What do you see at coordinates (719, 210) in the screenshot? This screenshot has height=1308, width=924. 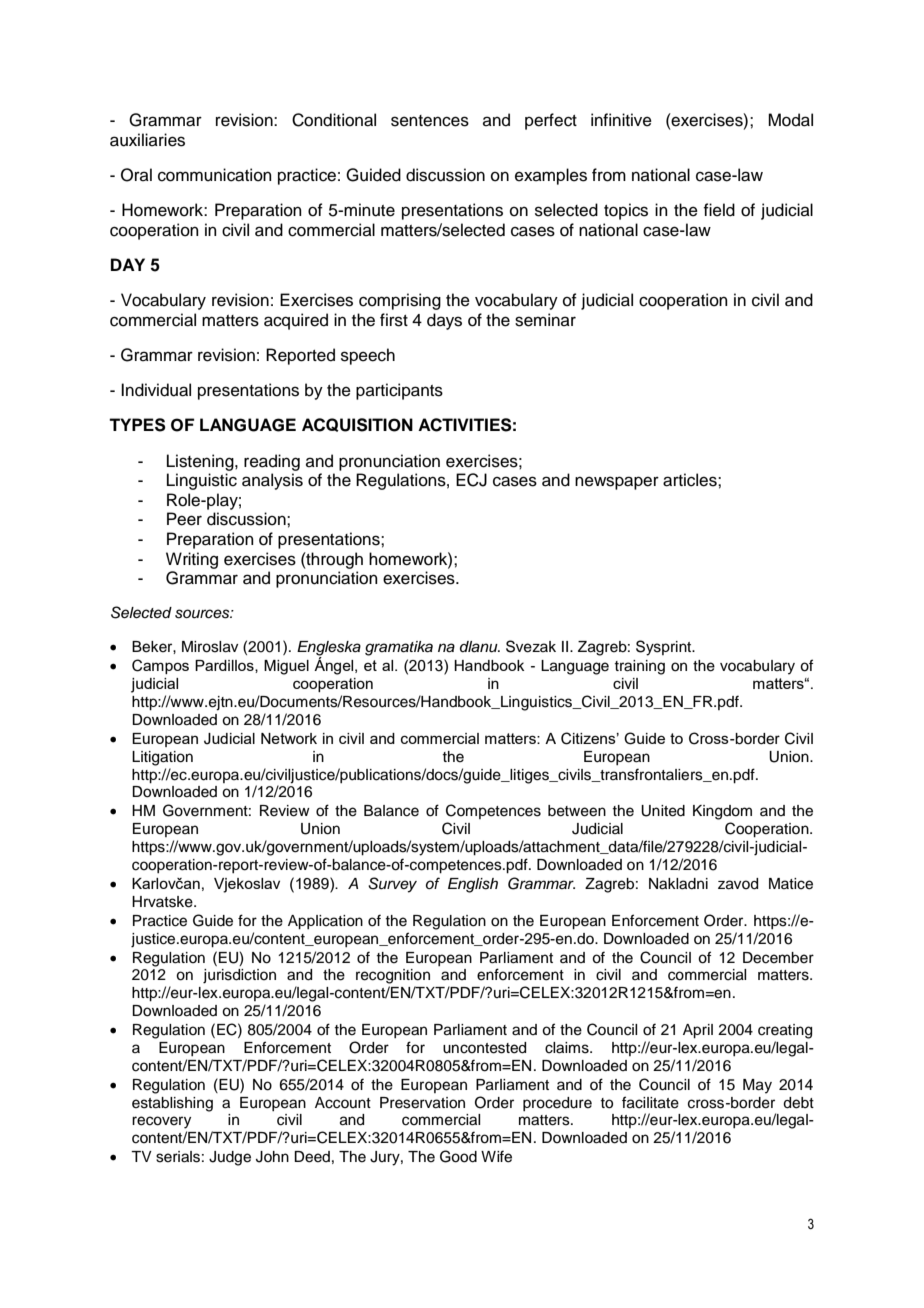 I see `field` at bounding box center [719, 210].
